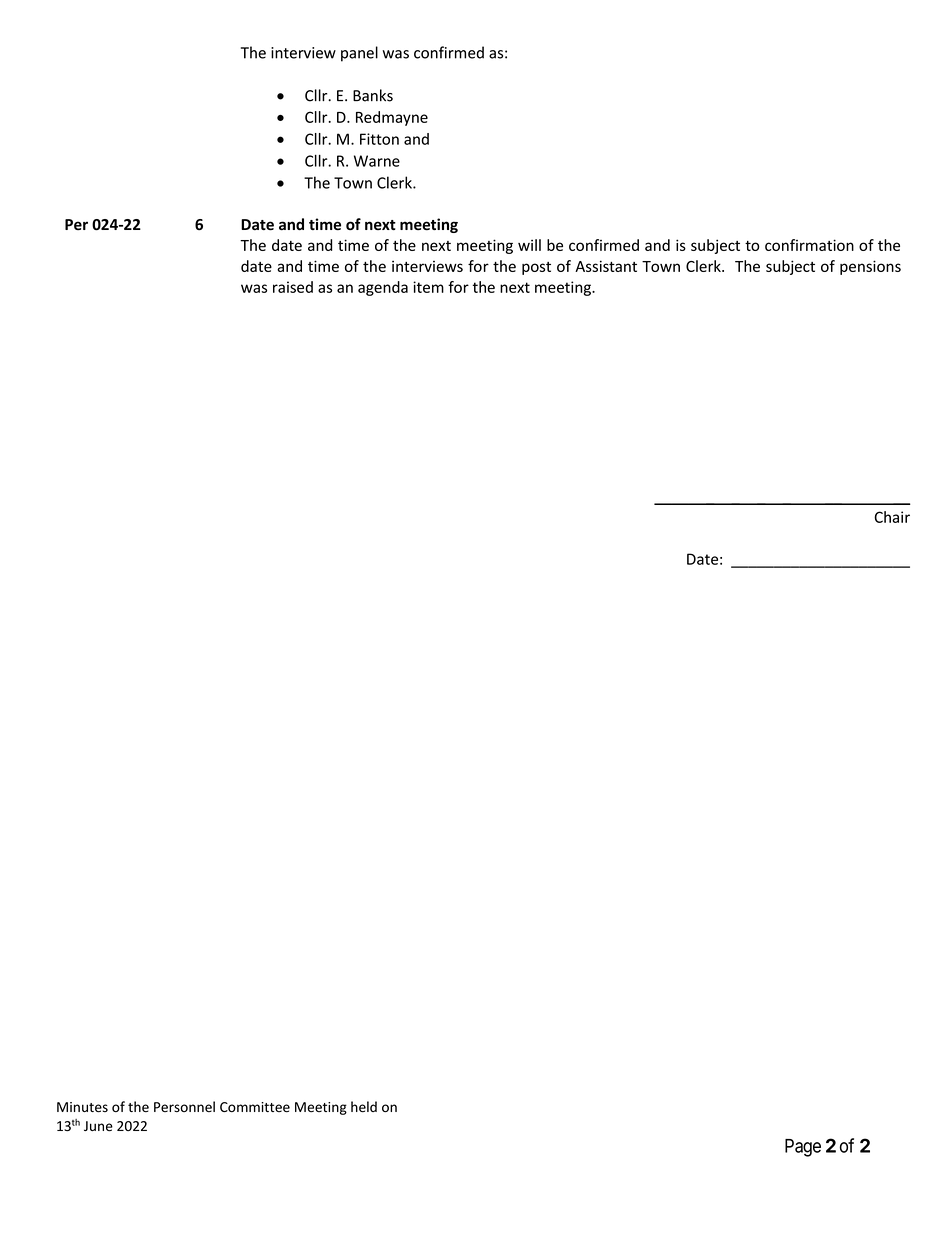  Describe the element at coordinates (293, 287) in the page. I see `raised` at that location.
